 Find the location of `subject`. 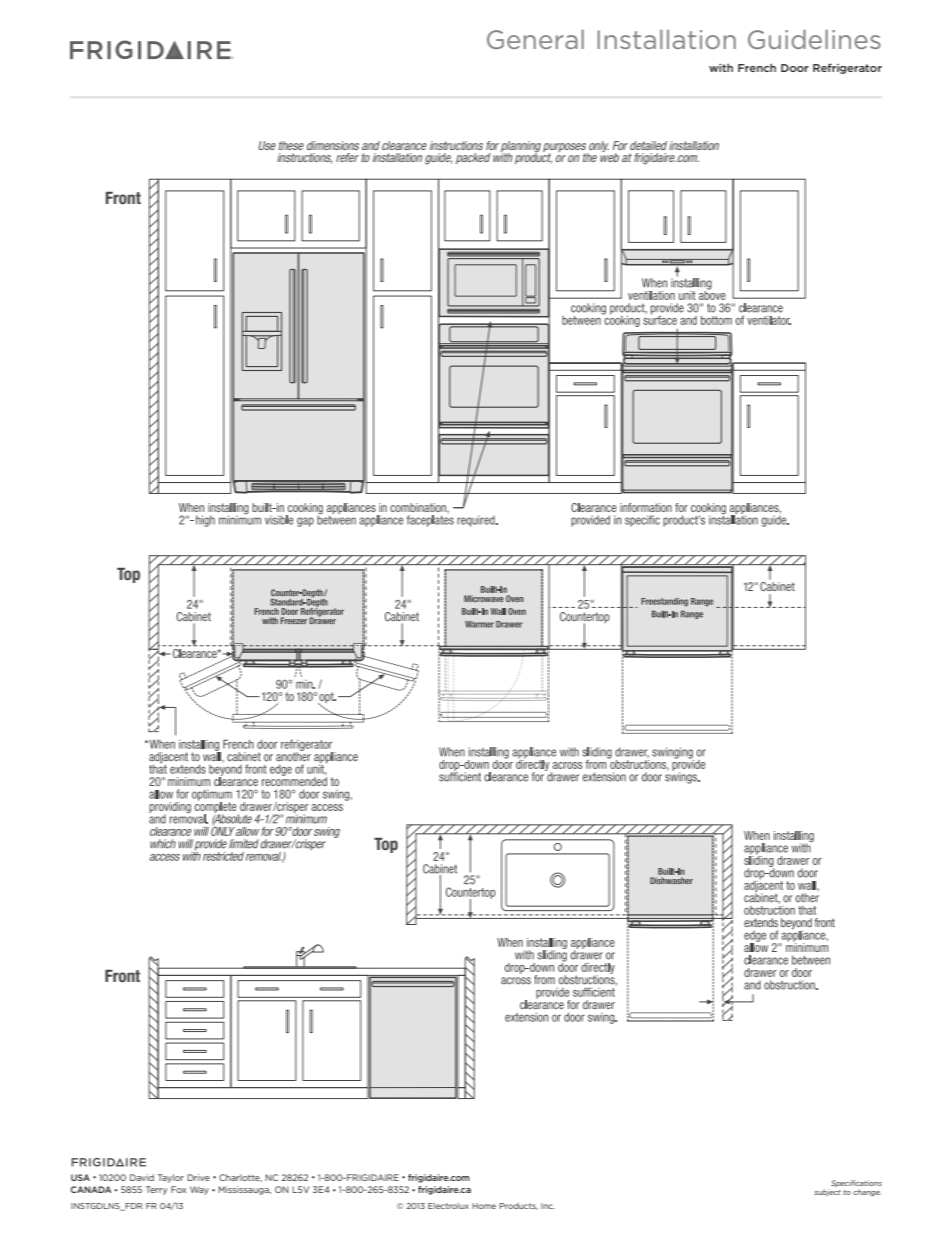

subject is located at coordinates (827, 1192).
